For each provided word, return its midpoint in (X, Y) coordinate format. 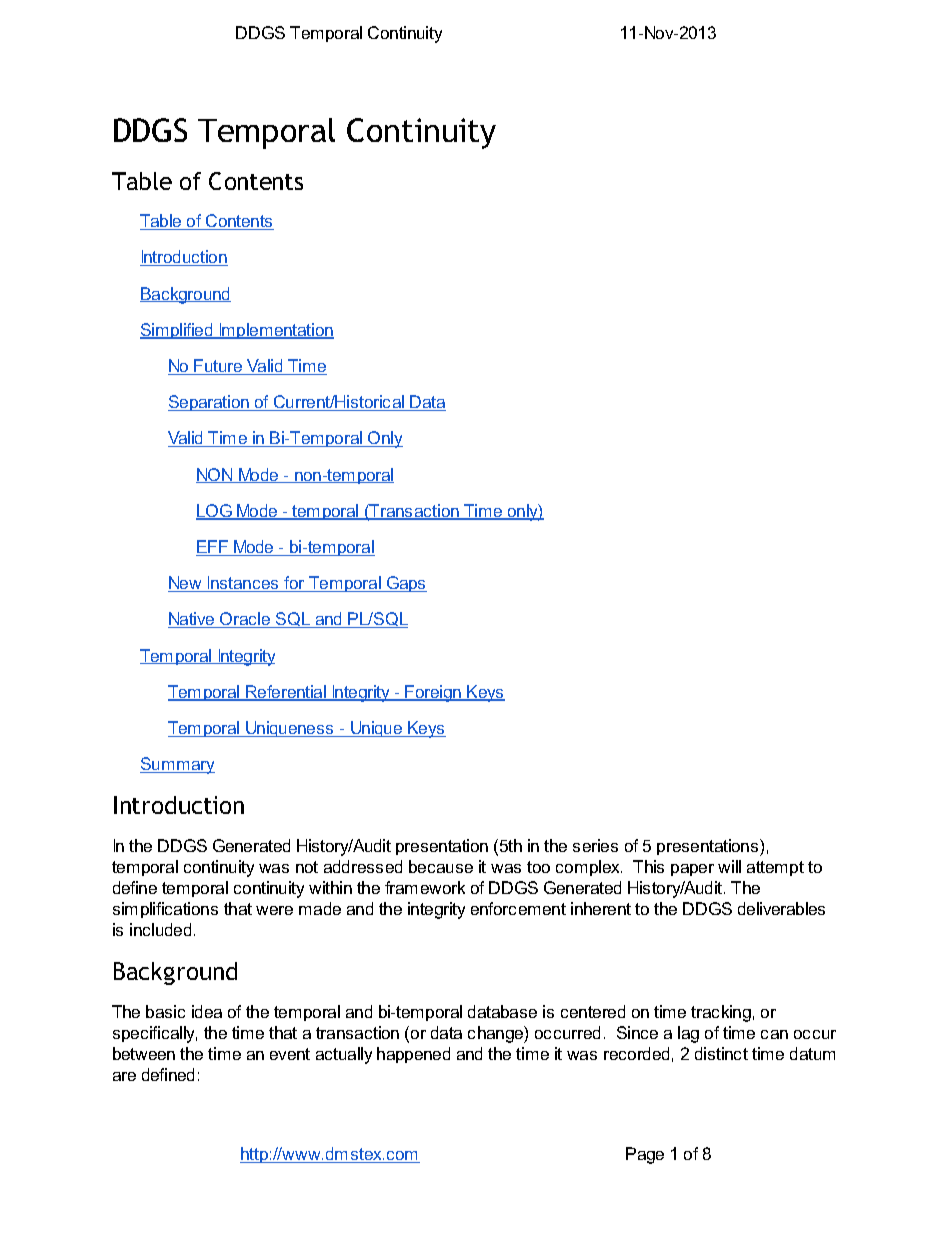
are (124, 1076)
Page (645, 1155)
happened (413, 1055)
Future (219, 367)
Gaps (406, 584)
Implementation (275, 331)
